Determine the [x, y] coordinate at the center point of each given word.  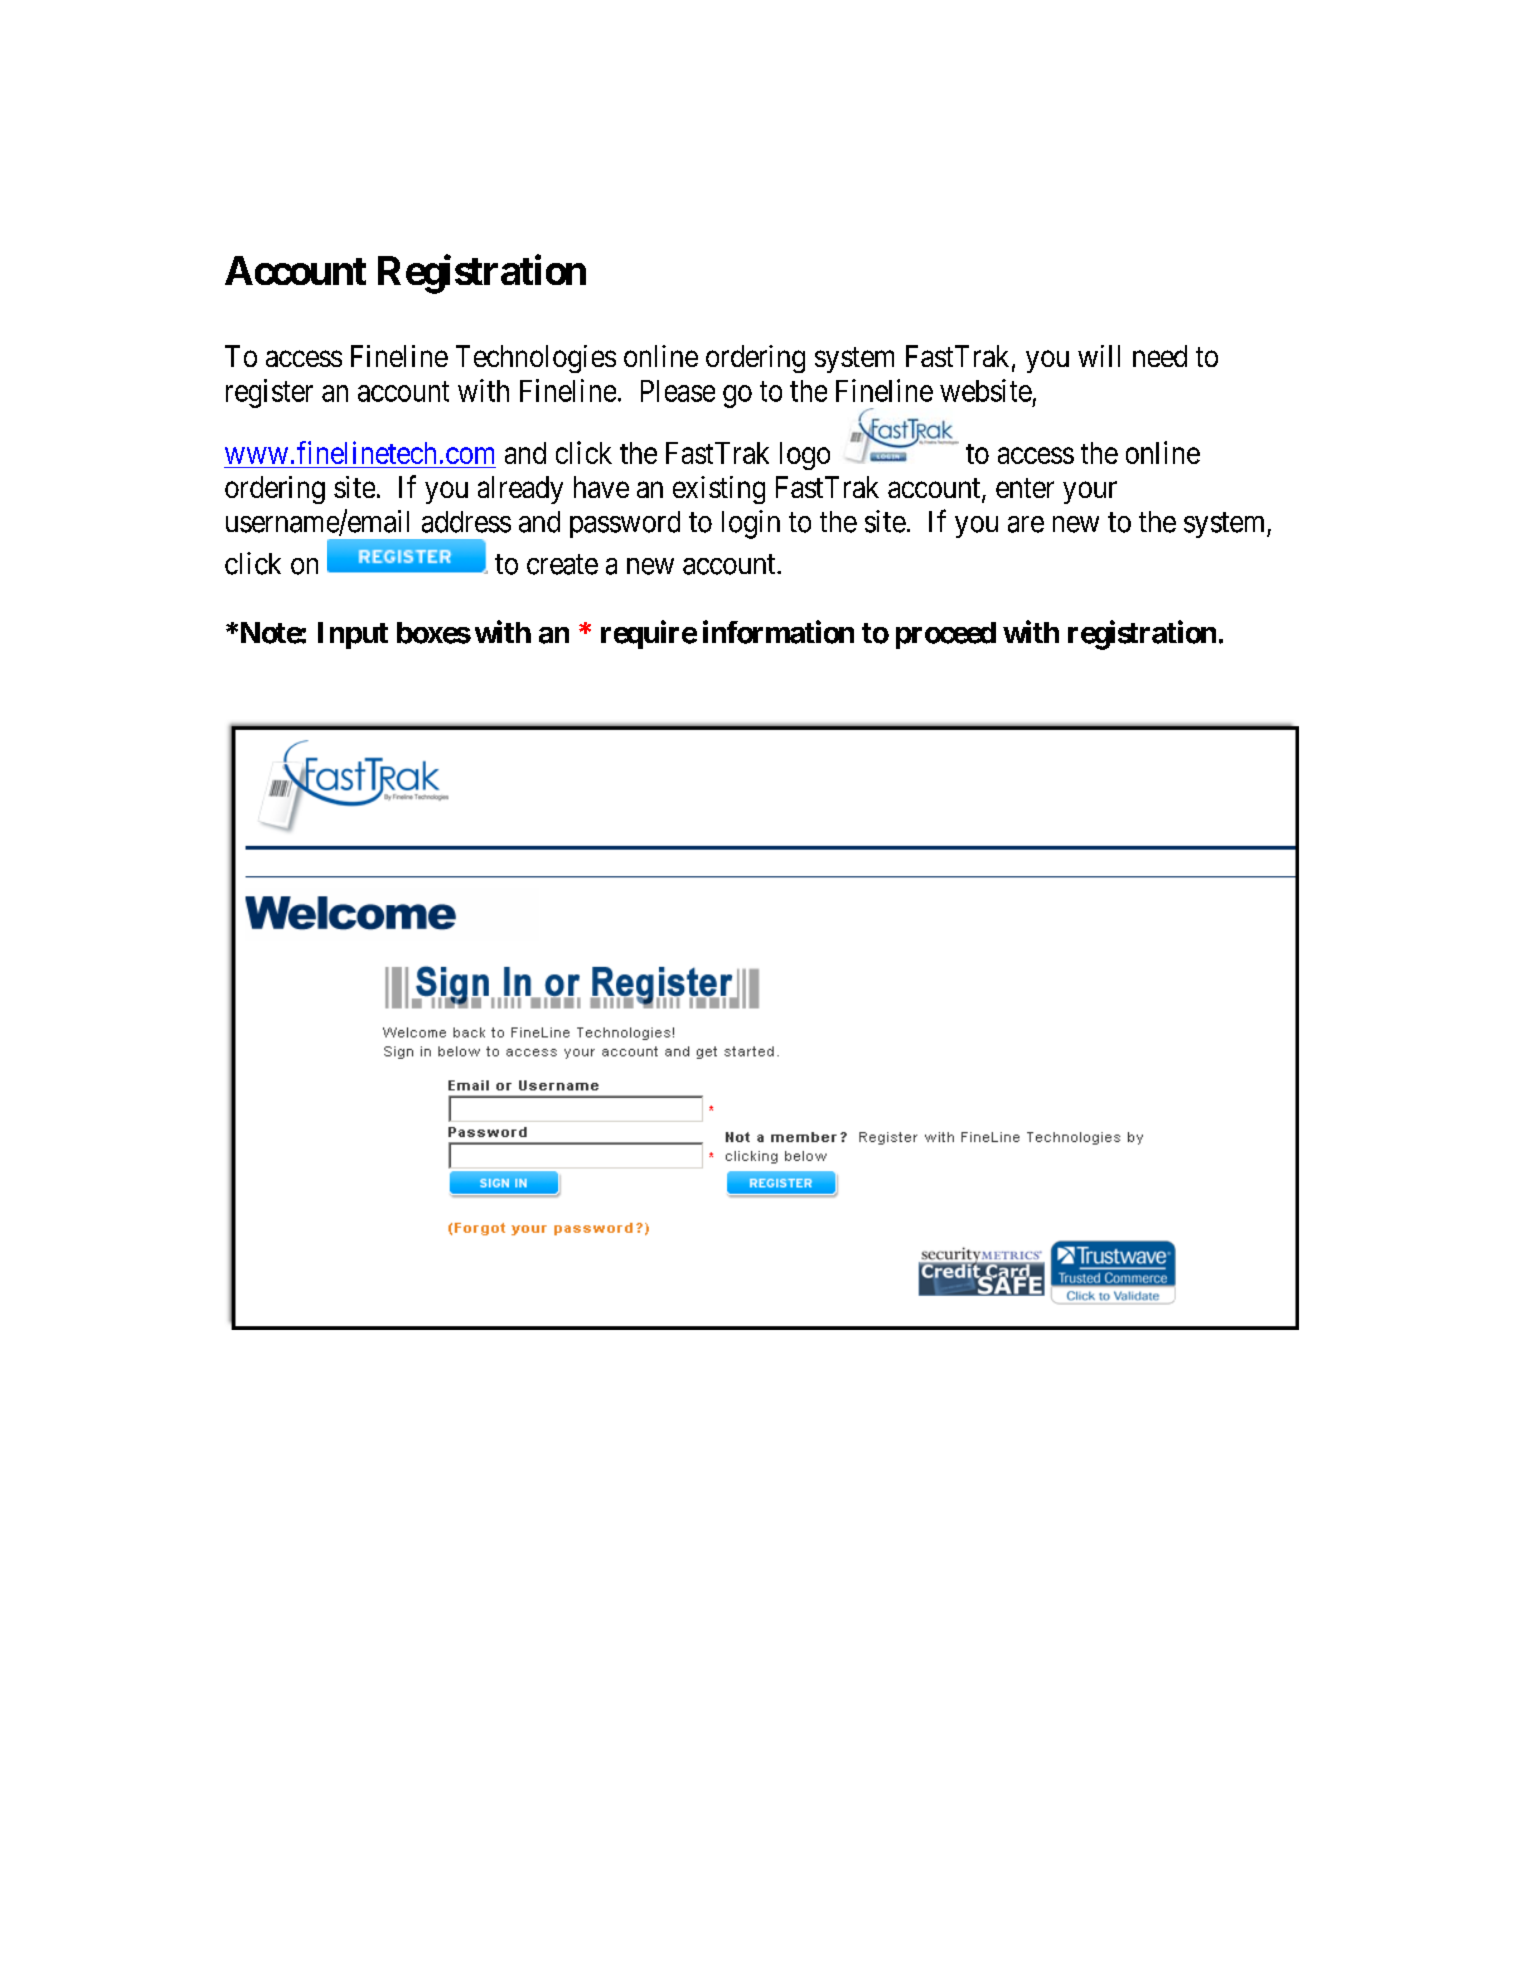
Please [678, 391]
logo [805, 456]
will [1099, 356]
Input [353, 635]
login [751, 524]
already [520, 490]
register [269, 393]
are [1026, 524]
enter [1025, 488]
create [562, 565]
